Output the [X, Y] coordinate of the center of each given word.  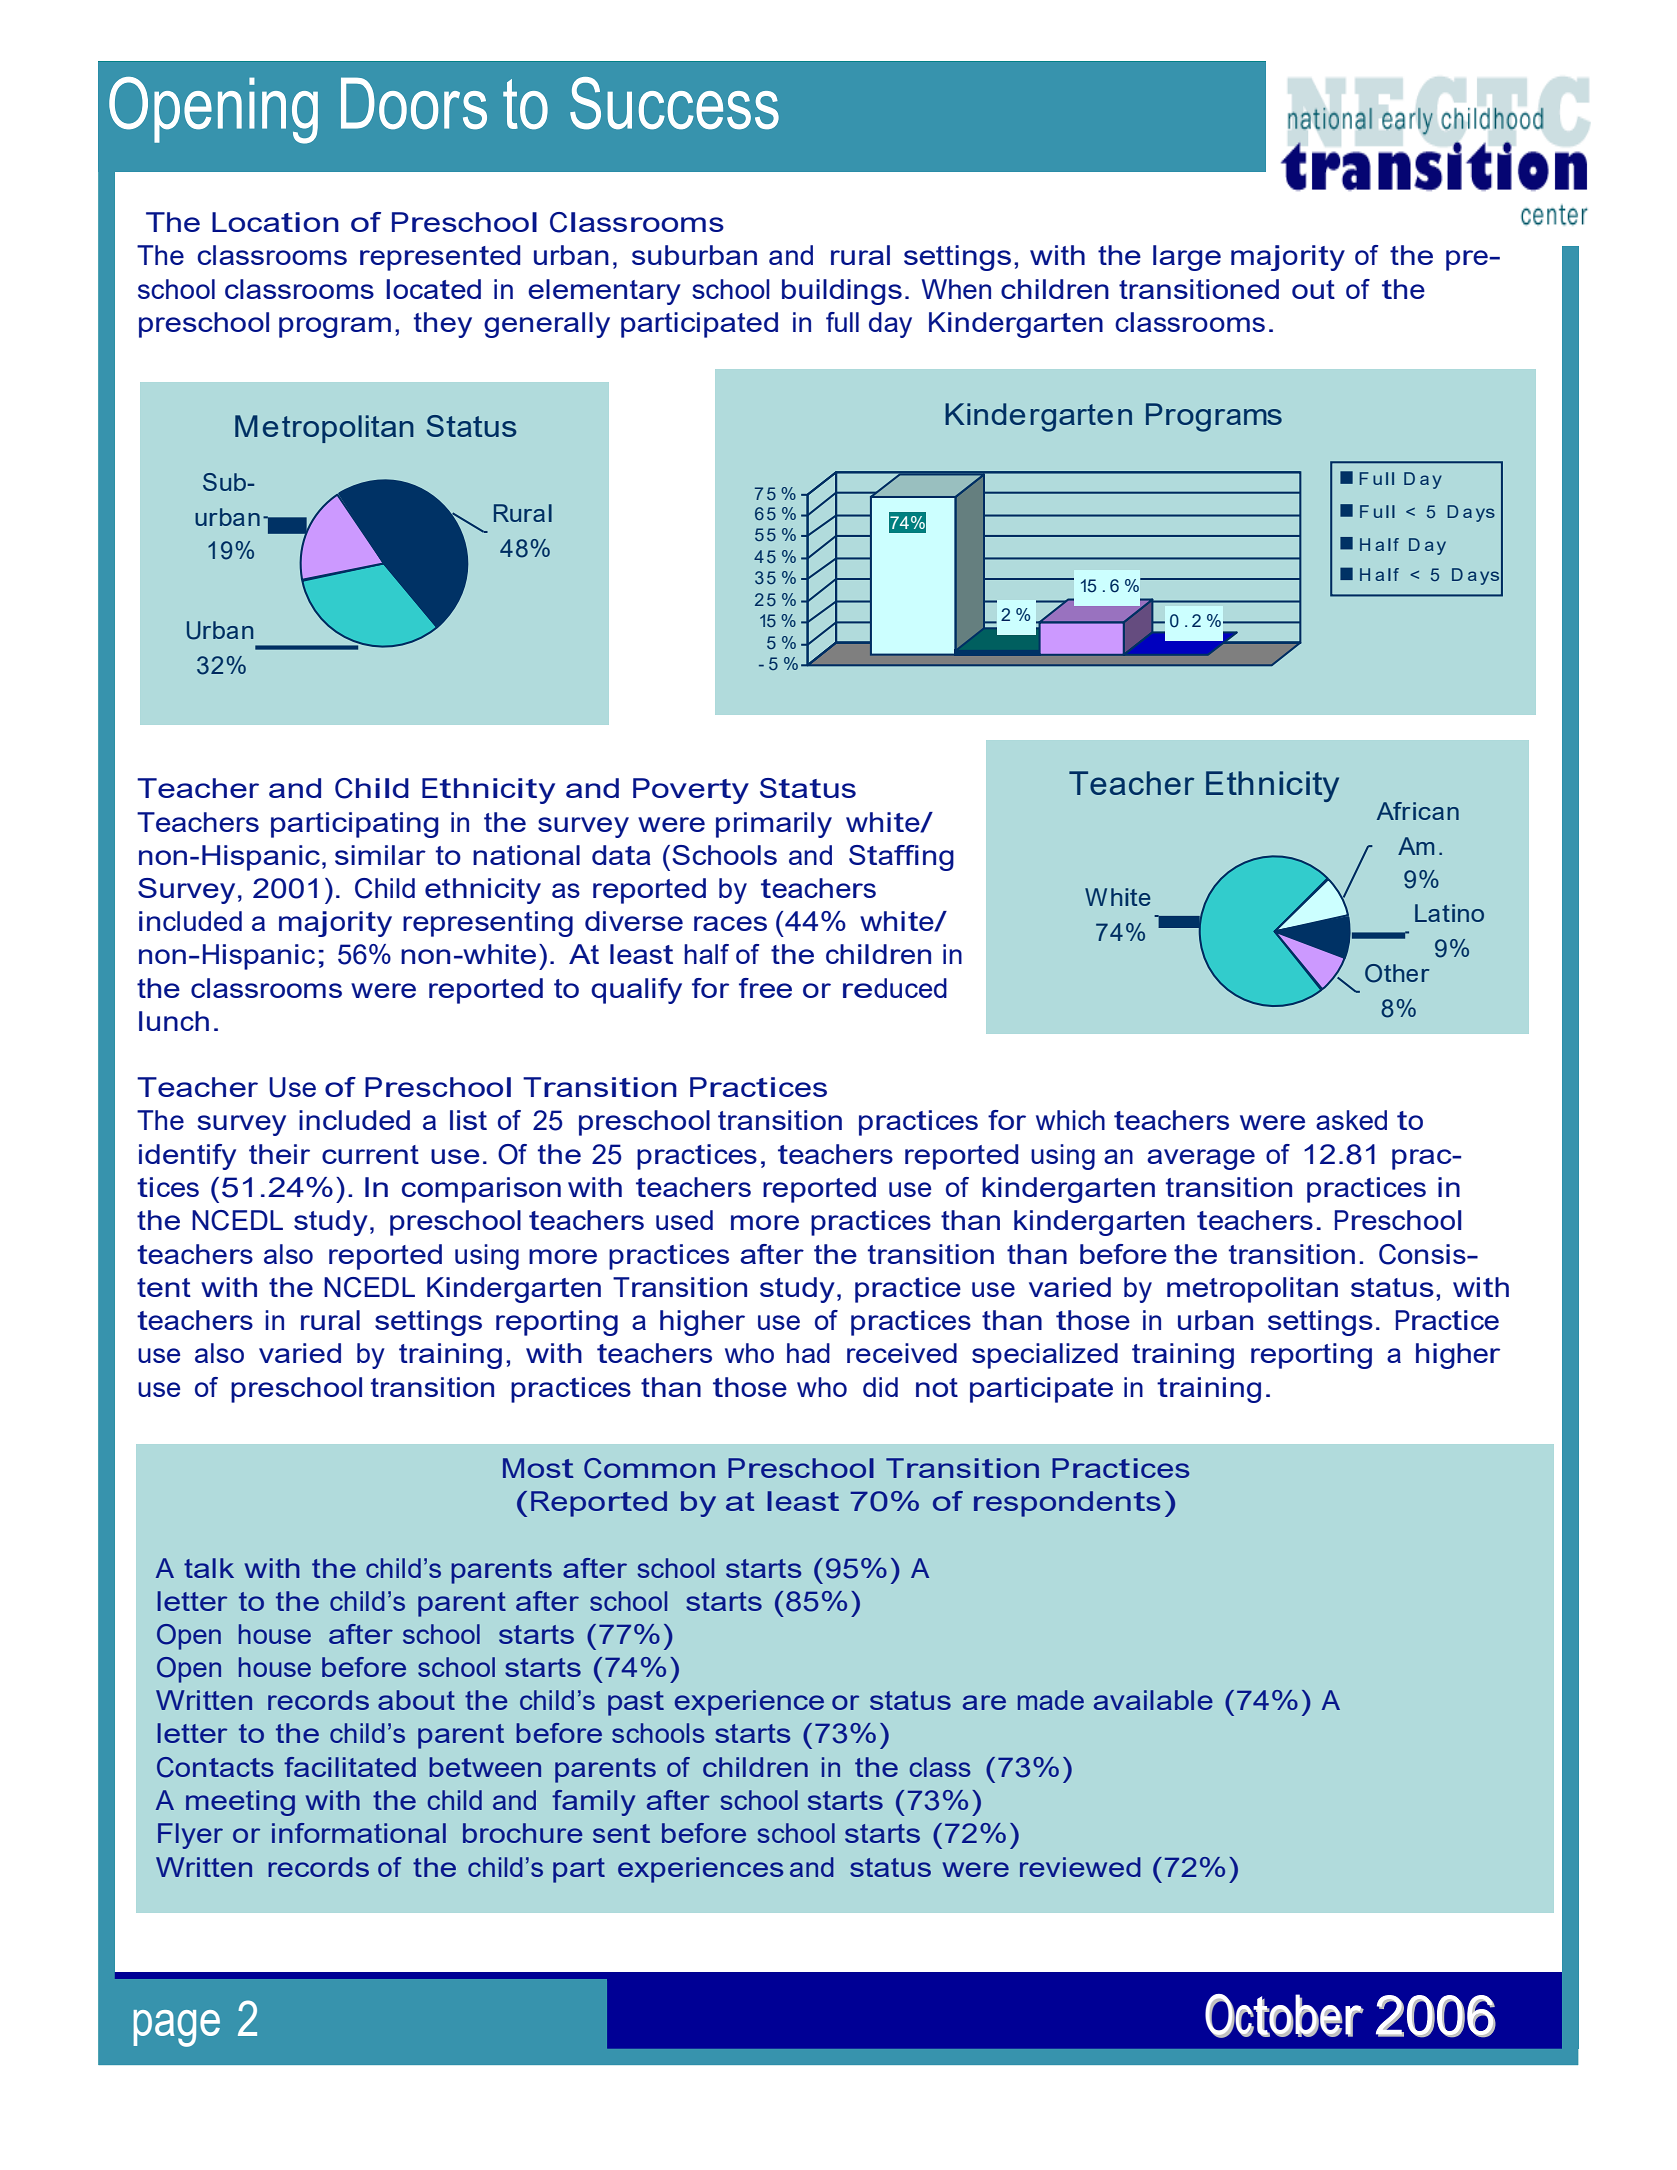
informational [359, 1833]
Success [674, 103]
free [765, 988]
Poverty [691, 791]
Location [275, 222]
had [808, 1353]
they [443, 325]
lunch [174, 1021]
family [593, 1803]
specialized [1045, 1356]
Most [538, 1468]
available [1153, 1700]
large [1187, 258]
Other [1397, 973]
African [1418, 811]
